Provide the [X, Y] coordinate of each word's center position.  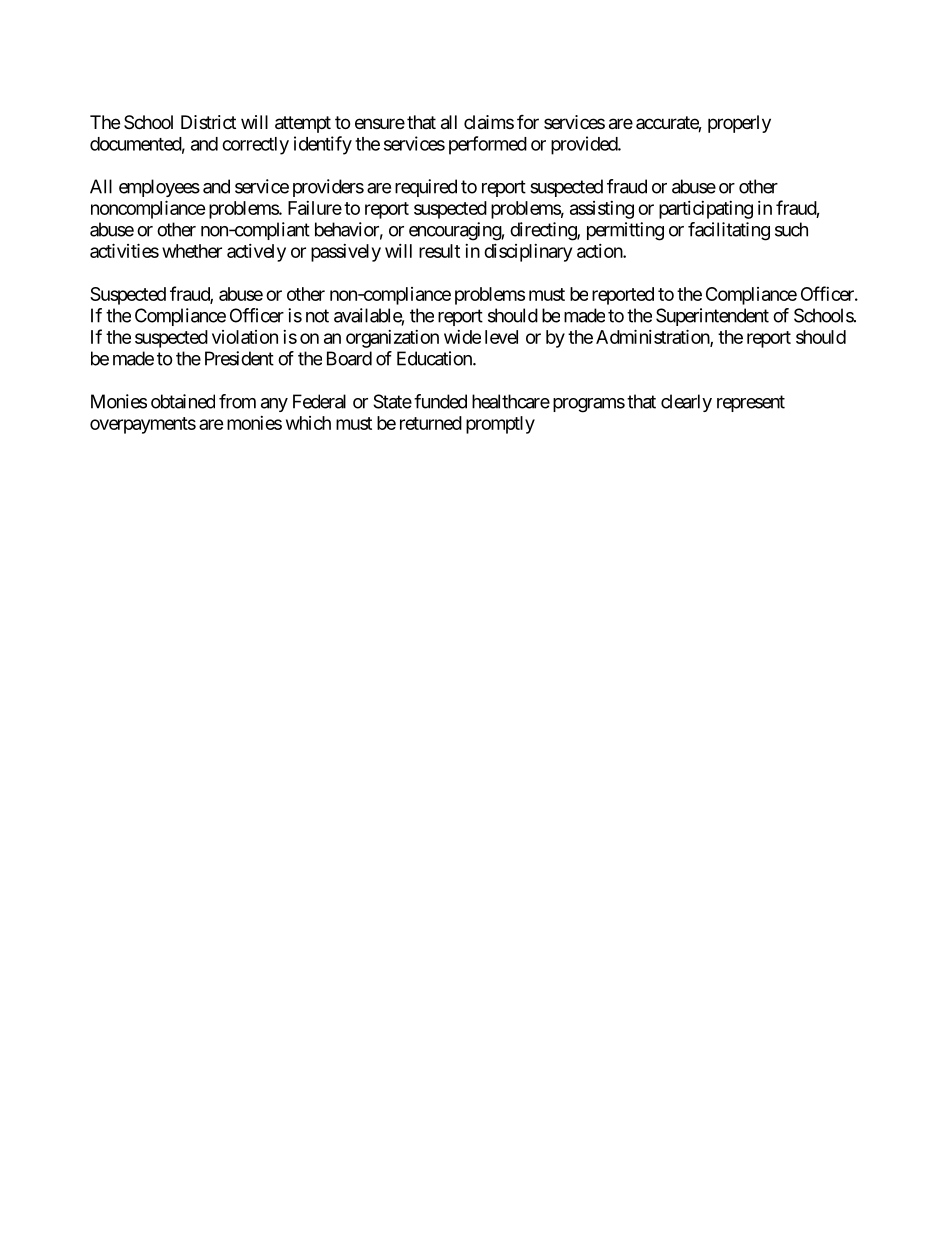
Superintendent [712, 317]
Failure [315, 208]
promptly [500, 425]
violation [245, 337]
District [208, 122]
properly [739, 124]
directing [544, 231]
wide [462, 337]
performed [488, 145]
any [274, 405]
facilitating [729, 231]
